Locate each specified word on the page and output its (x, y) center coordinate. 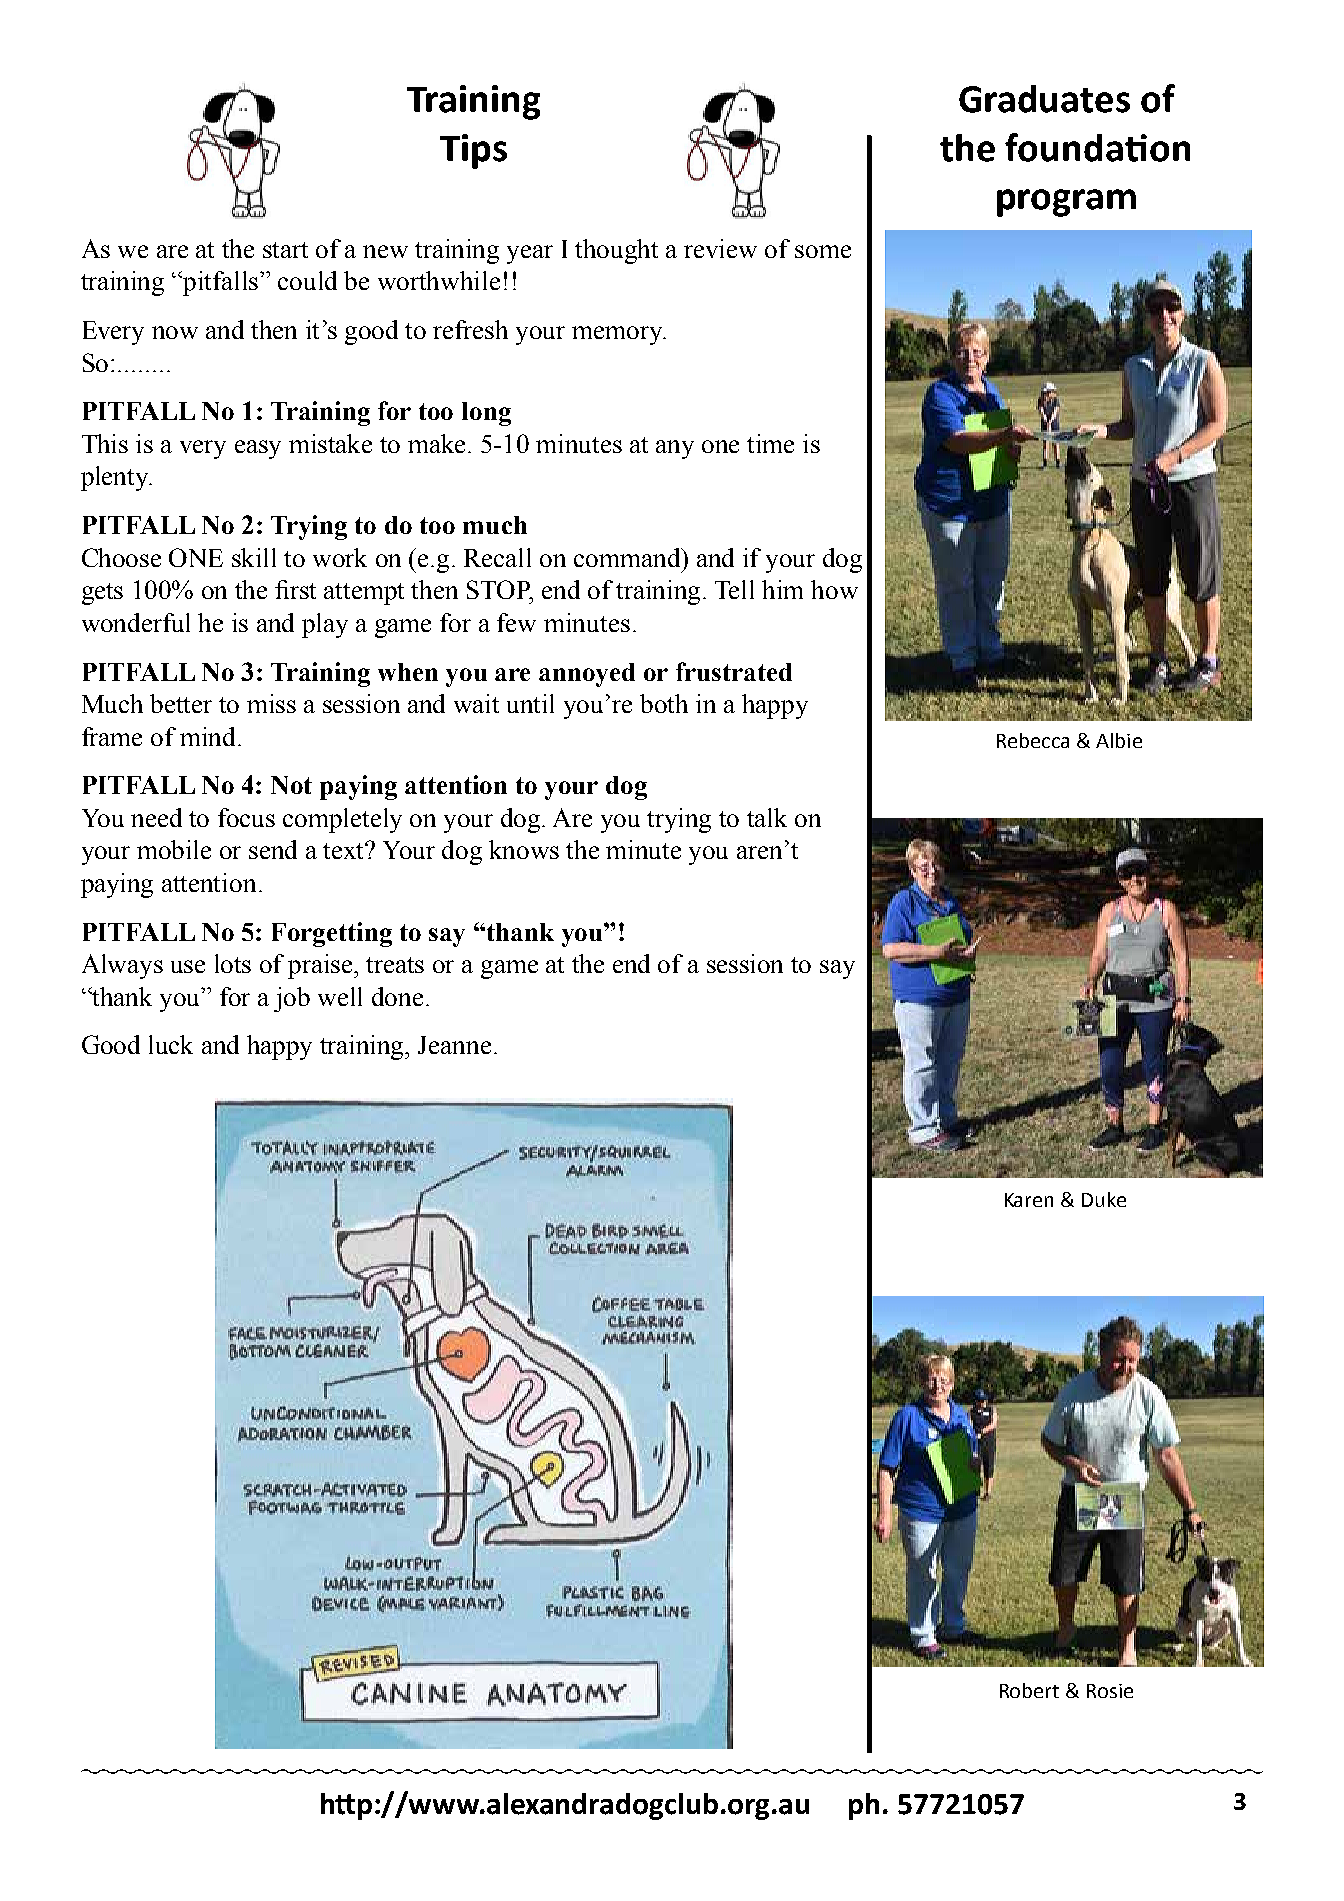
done (397, 996)
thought (616, 251)
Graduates (1044, 99)
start (285, 250)
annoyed (587, 675)
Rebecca (1033, 740)
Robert (1029, 1690)
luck (171, 1044)
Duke (1104, 1199)
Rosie (1110, 1691)
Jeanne (454, 1045)
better (181, 703)
